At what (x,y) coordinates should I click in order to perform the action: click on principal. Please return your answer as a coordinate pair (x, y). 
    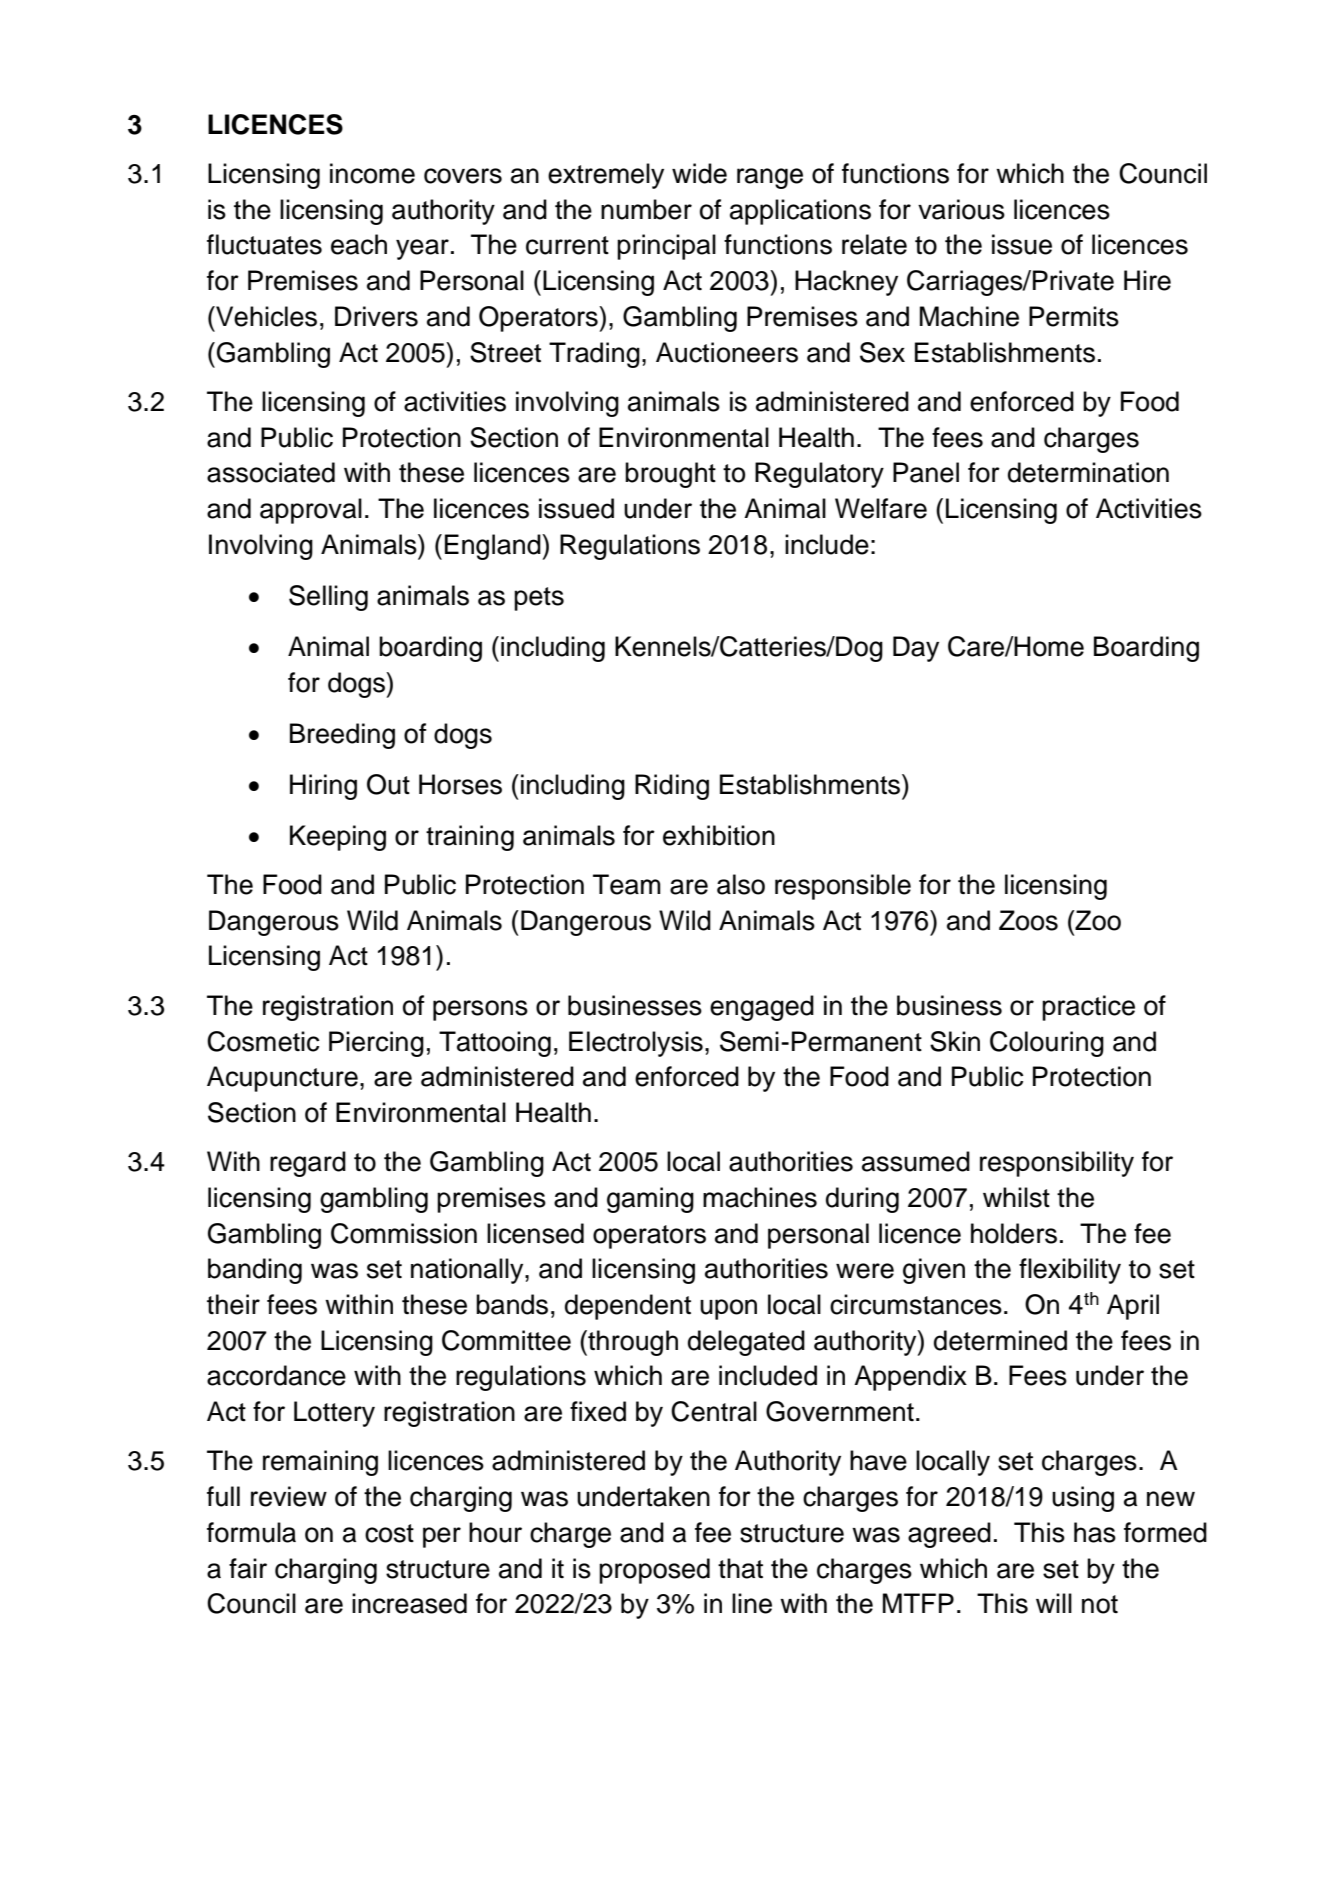
    Looking at the image, I should click on (666, 247).
